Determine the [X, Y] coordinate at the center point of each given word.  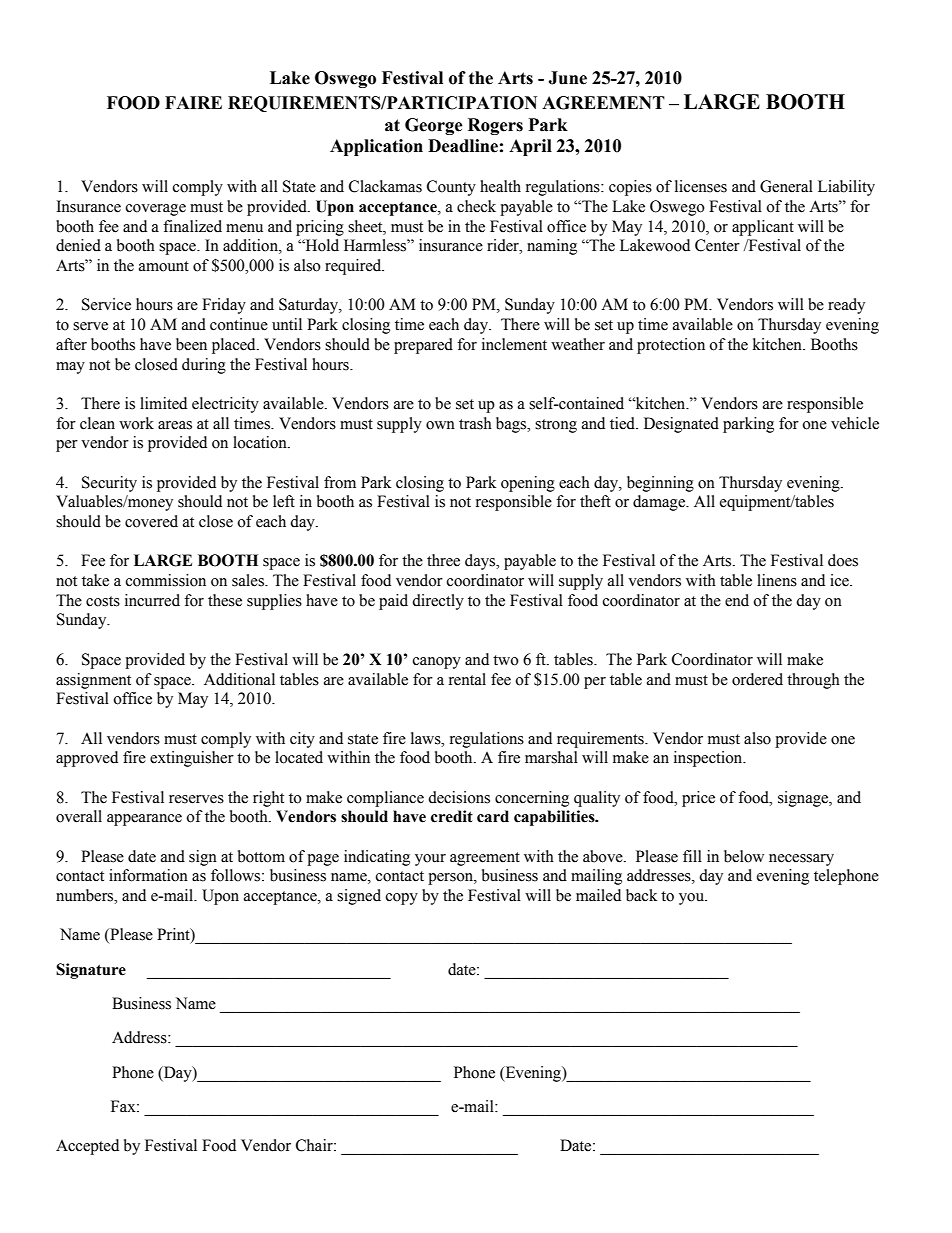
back [641, 895]
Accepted [87, 1147]
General [786, 186]
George [434, 126]
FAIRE [193, 102]
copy [402, 899]
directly [438, 602]
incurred [152, 600]
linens [777, 580]
